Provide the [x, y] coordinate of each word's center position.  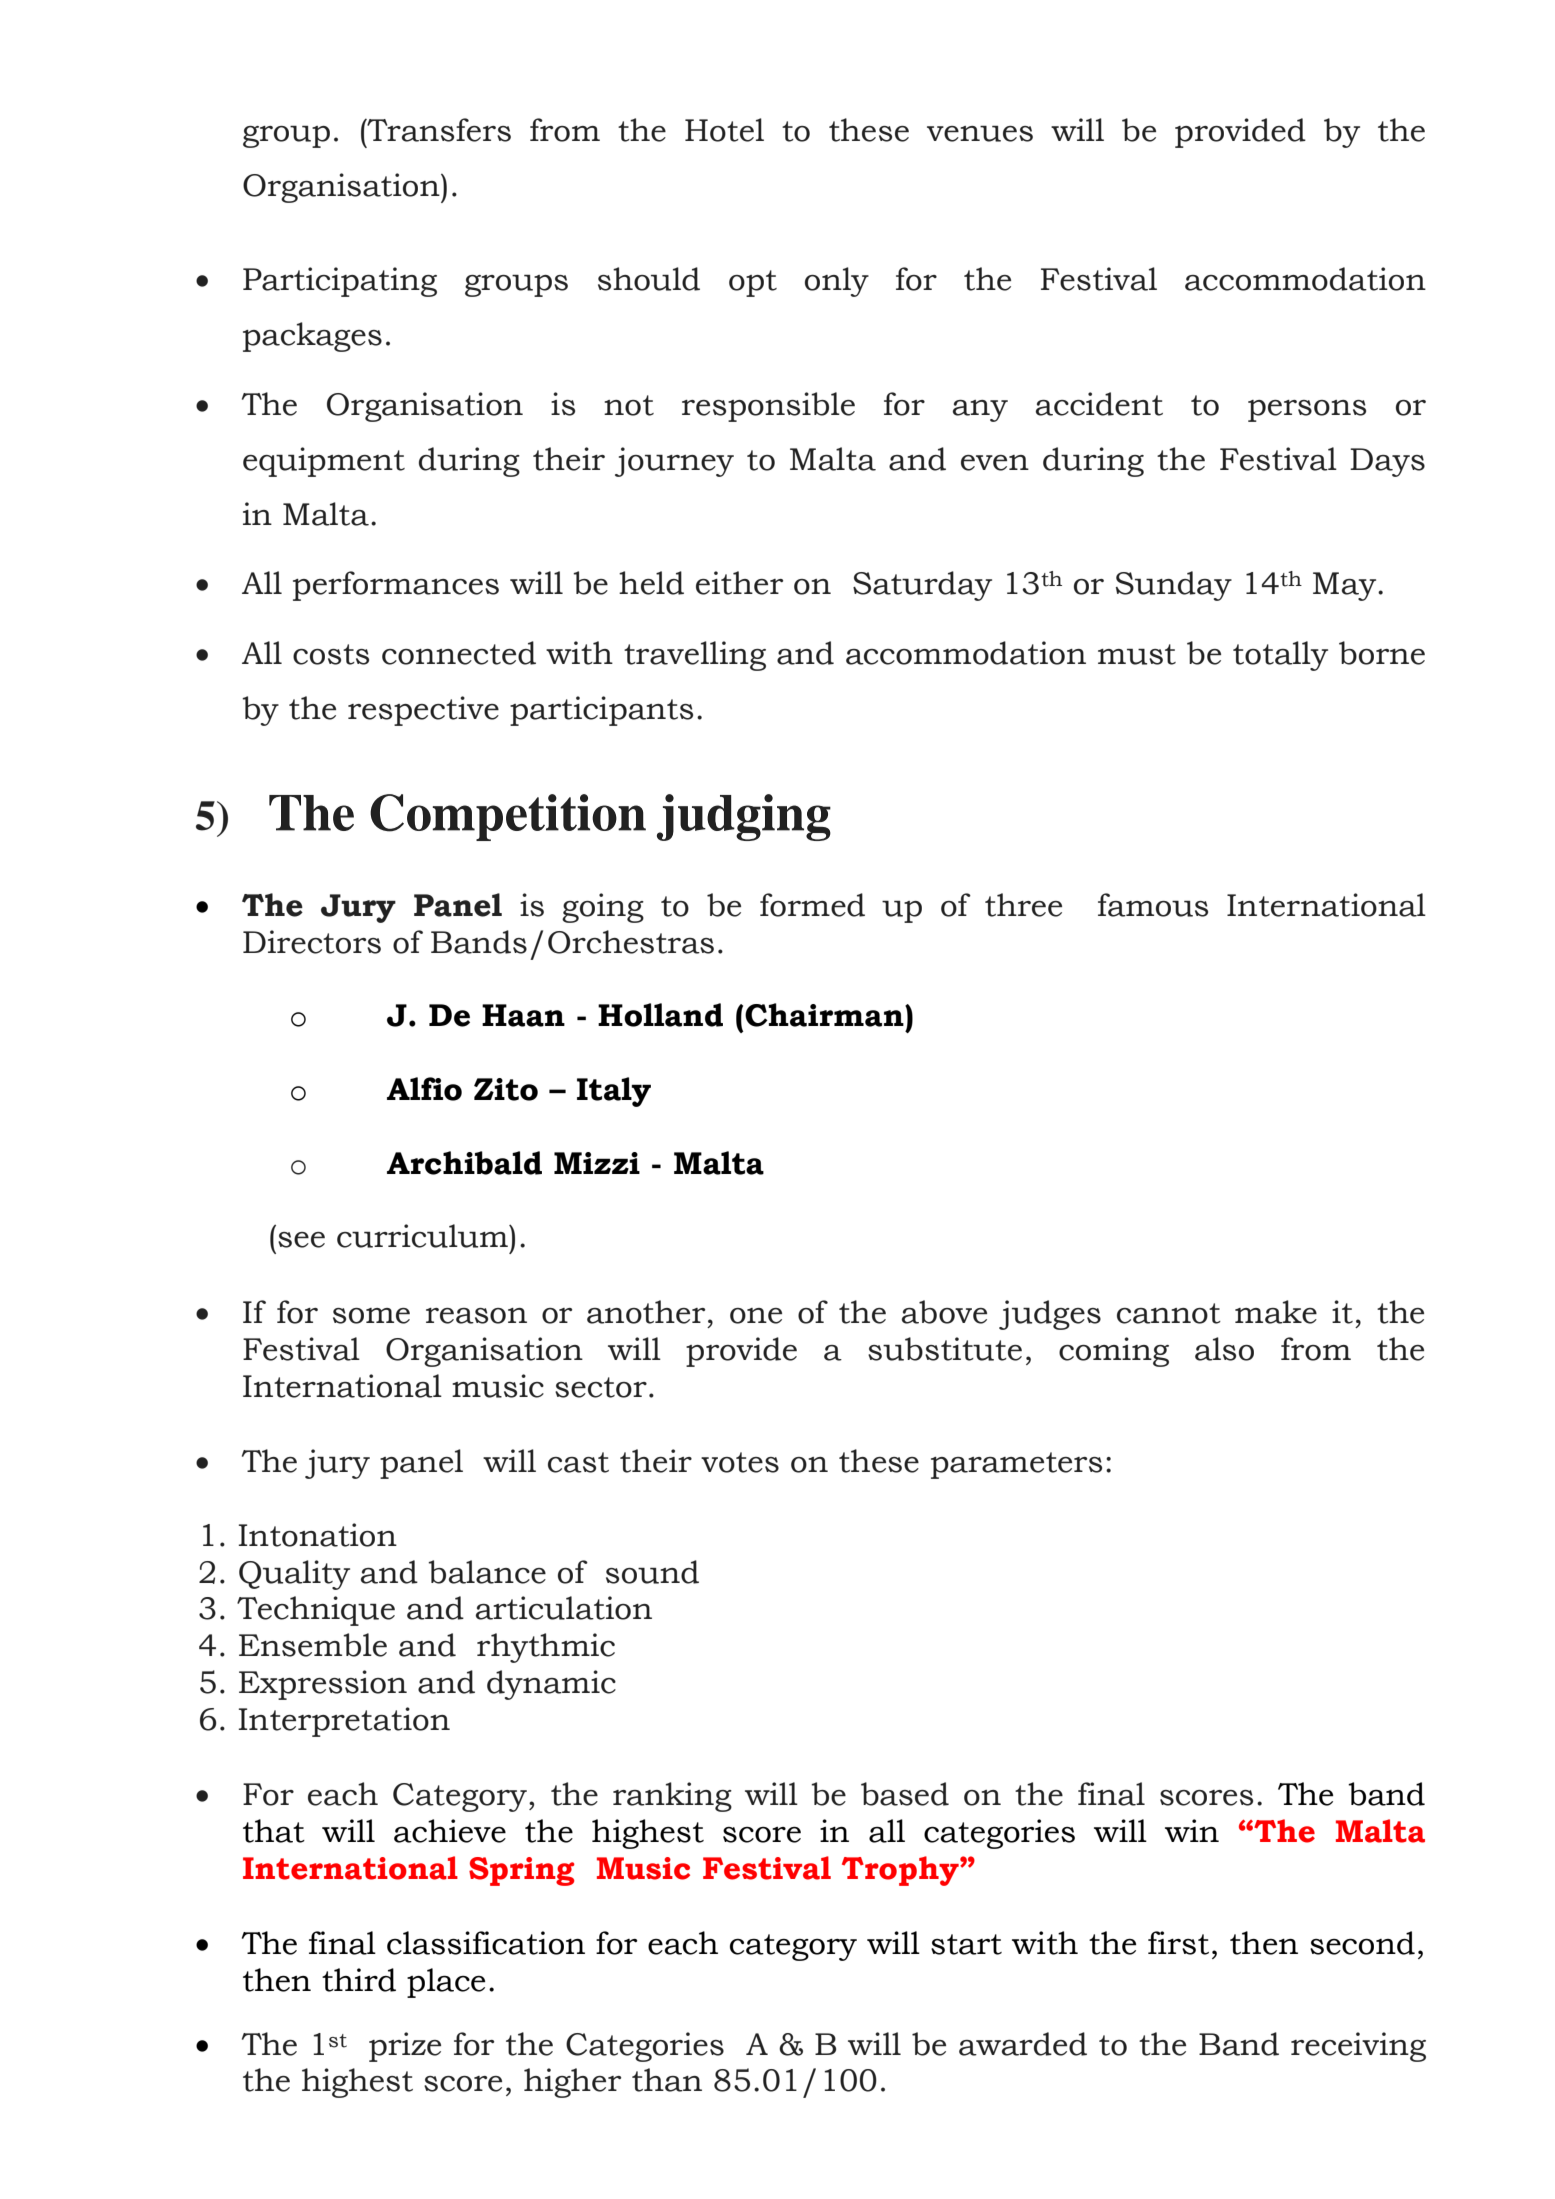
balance [487, 1572]
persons [1307, 411]
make [1276, 1312]
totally [1280, 656]
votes [740, 1462]
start [966, 1944]
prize [405, 2047]
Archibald [464, 1163]
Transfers [438, 130]
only [837, 282]
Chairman [825, 1015]
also [1224, 1349]
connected [459, 653]
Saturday [922, 586]
